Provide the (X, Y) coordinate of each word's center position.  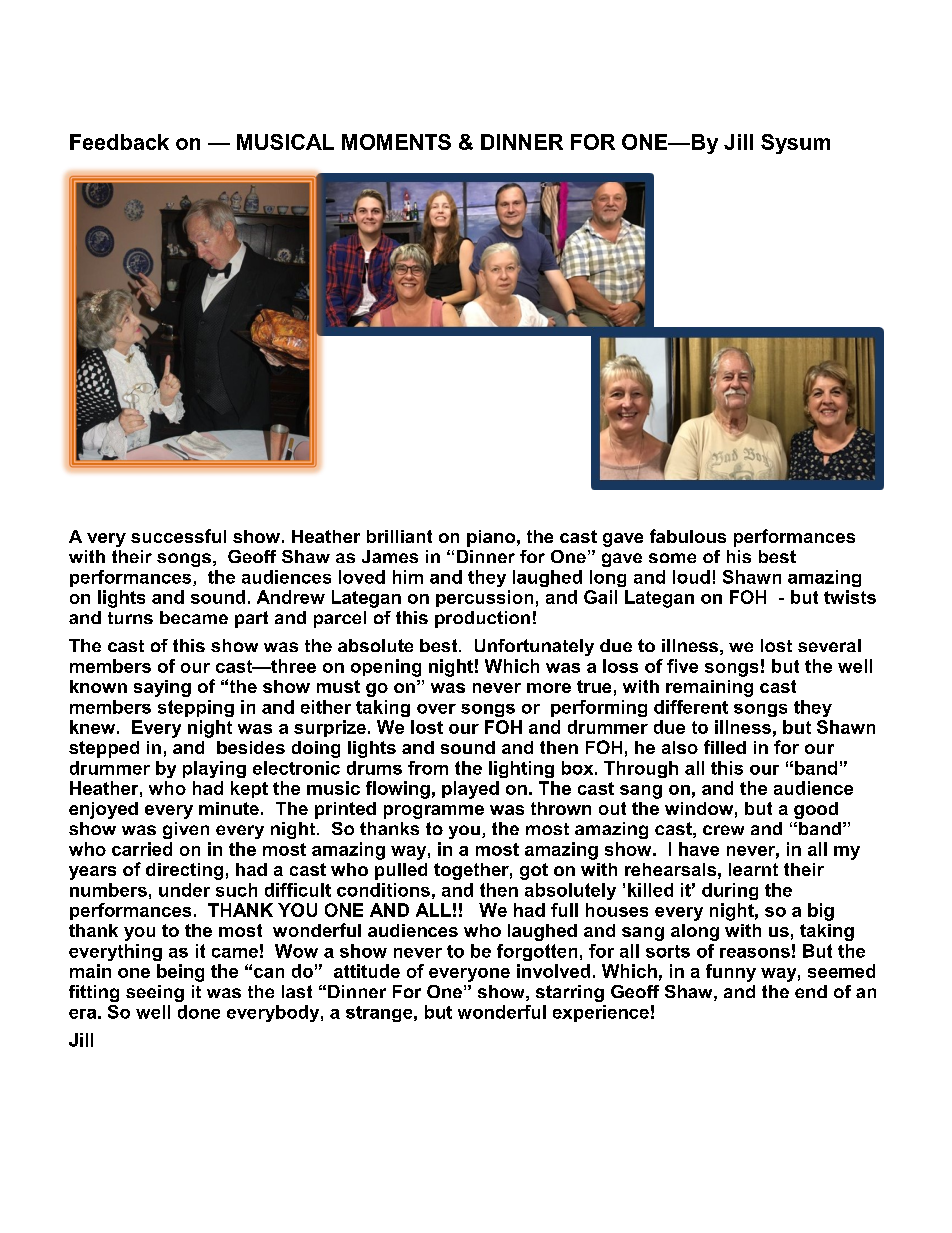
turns (130, 618)
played (470, 790)
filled (725, 747)
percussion (484, 598)
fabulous (688, 536)
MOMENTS (396, 142)
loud (691, 577)
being (180, 973)
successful (178, 536)
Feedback (119, 142)
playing (214, 769)
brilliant (399, 536)
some (672, 558)
